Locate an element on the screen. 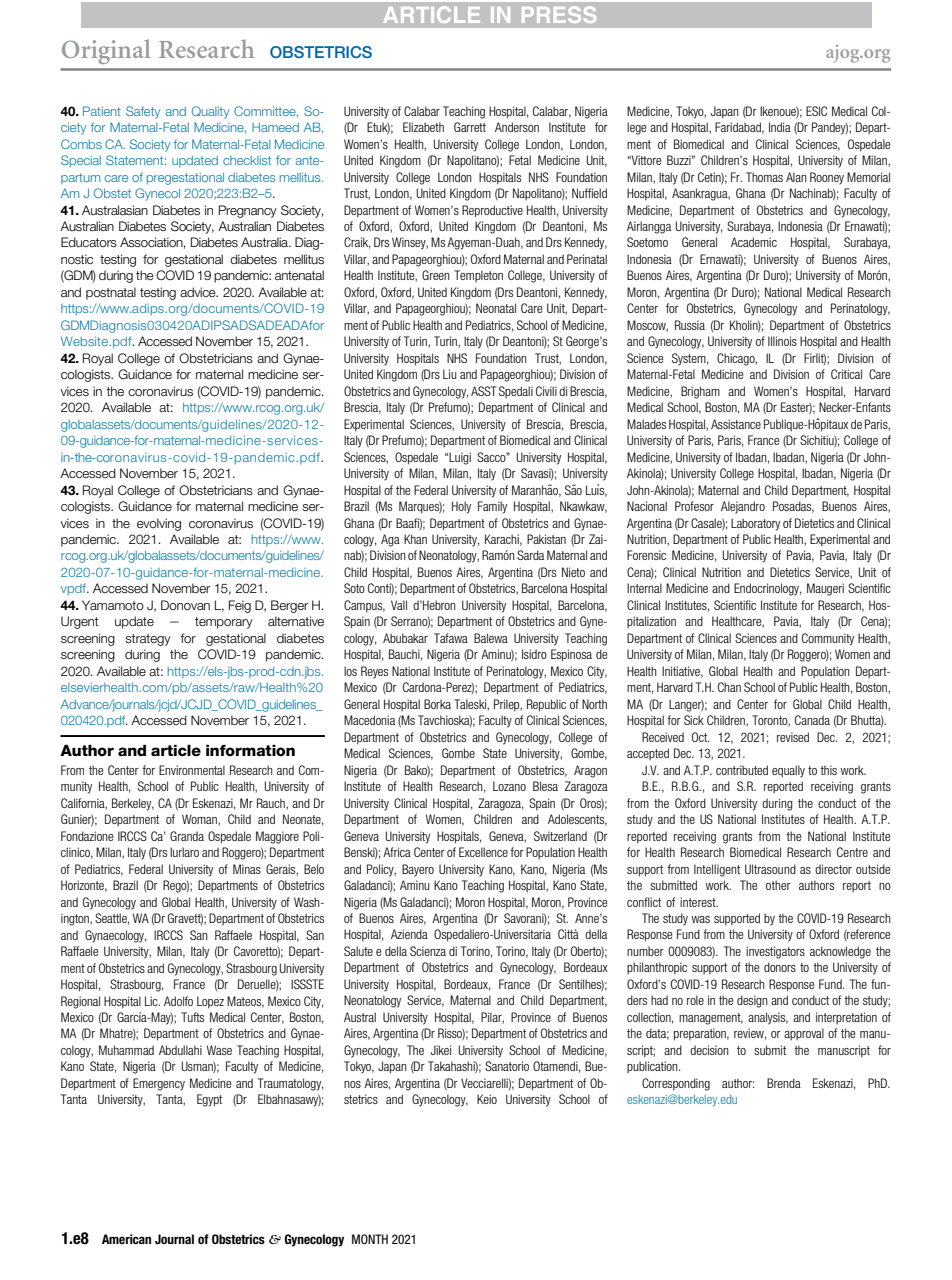  Safety is located at coordinates (143, 112).
